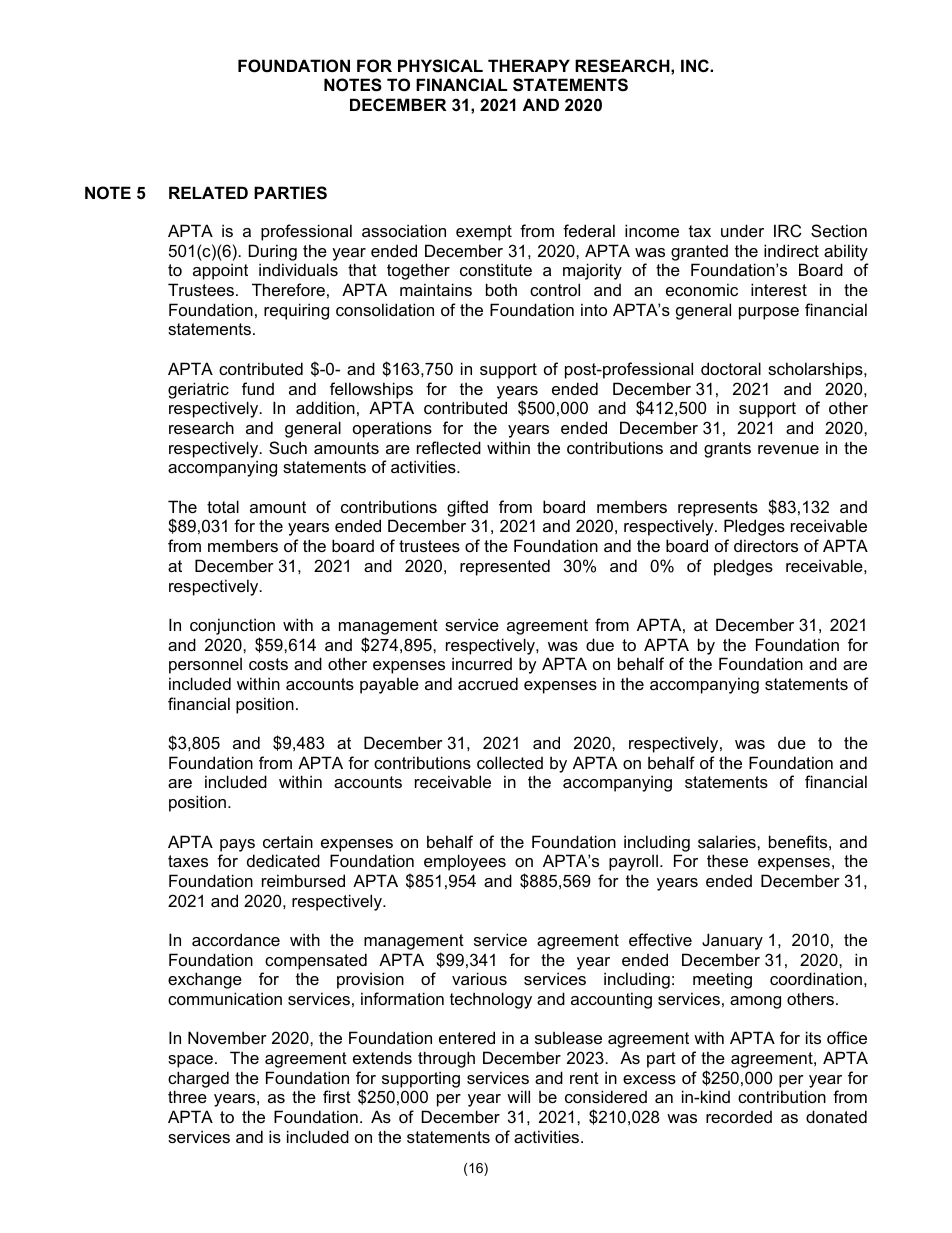 The height and width of the screenshot is (1233, 952). Describe the element at coordinates (739, 1117) in the screenshot. I see `recorded` at that location.
